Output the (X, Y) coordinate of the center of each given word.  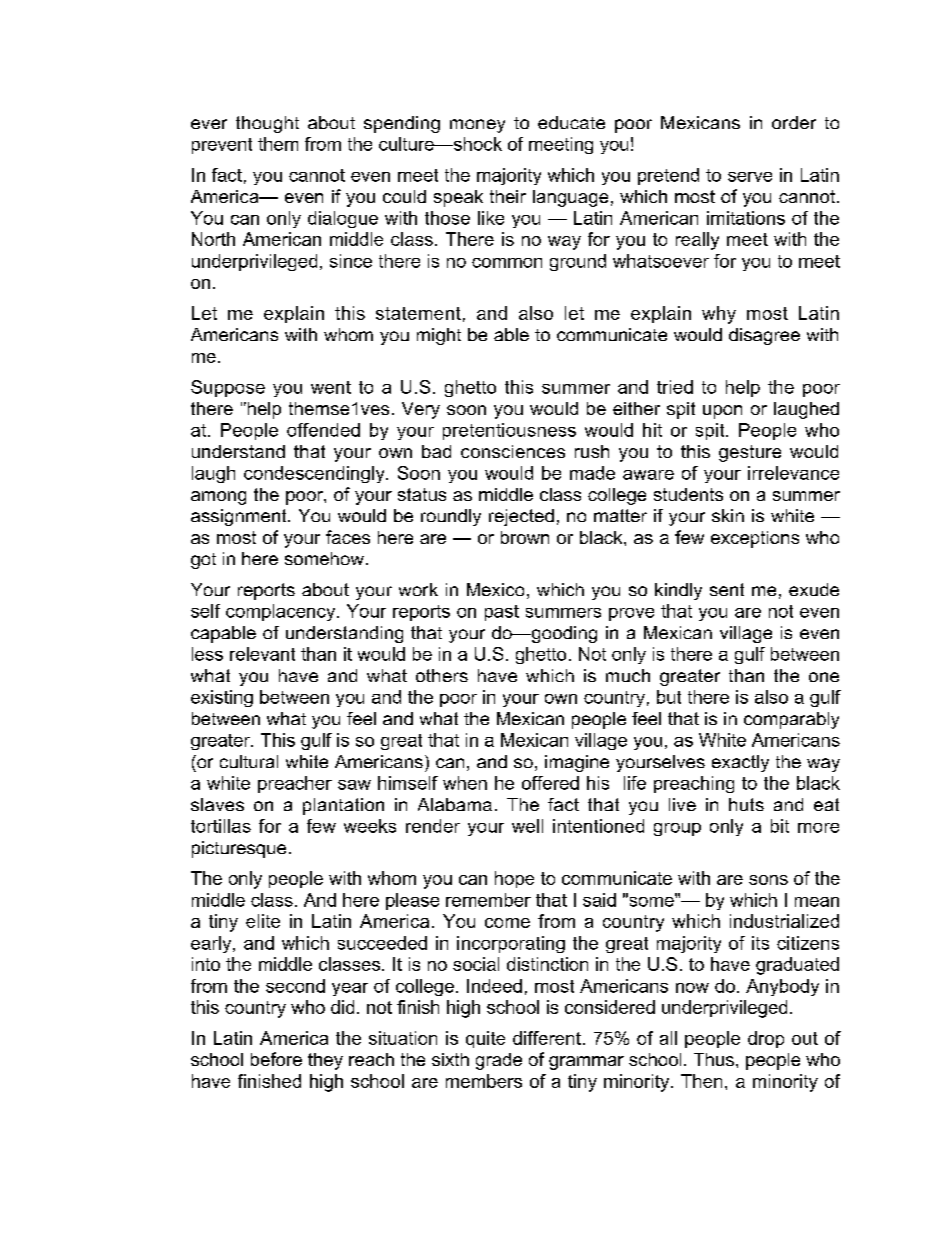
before (276, 1059)
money (477, 126)
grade (499, 1061)
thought (267, 124)
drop (766, 1039)
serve (750, 177)
